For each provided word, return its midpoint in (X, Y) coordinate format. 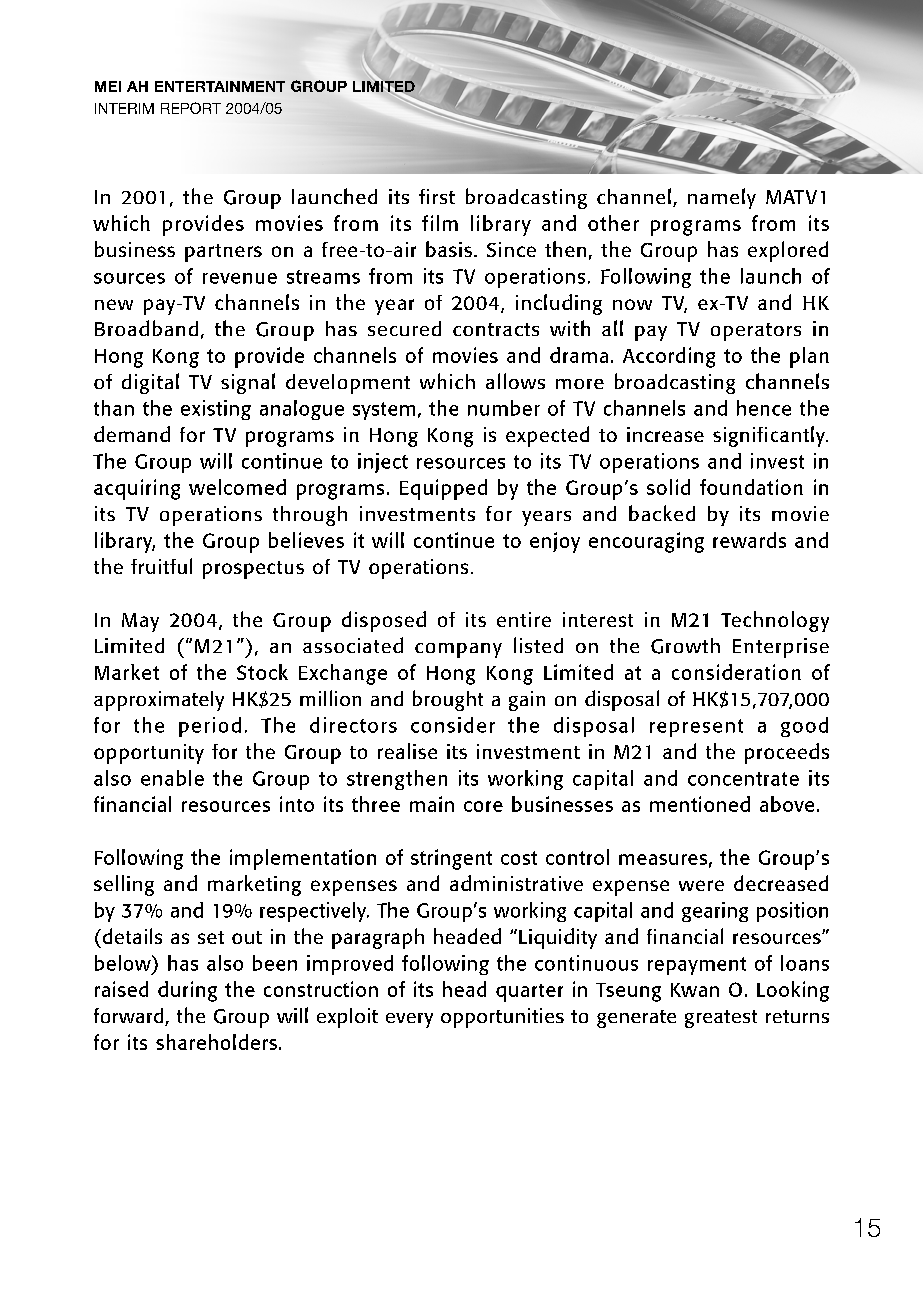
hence (764, 408)
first (437, 196)
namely (722, 198)
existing (216, 410)
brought (448, 700)
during (187, 991)
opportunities (502, 1018)
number (504, 408)
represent (696, 728)
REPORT (191, 108)
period (210, 727)
